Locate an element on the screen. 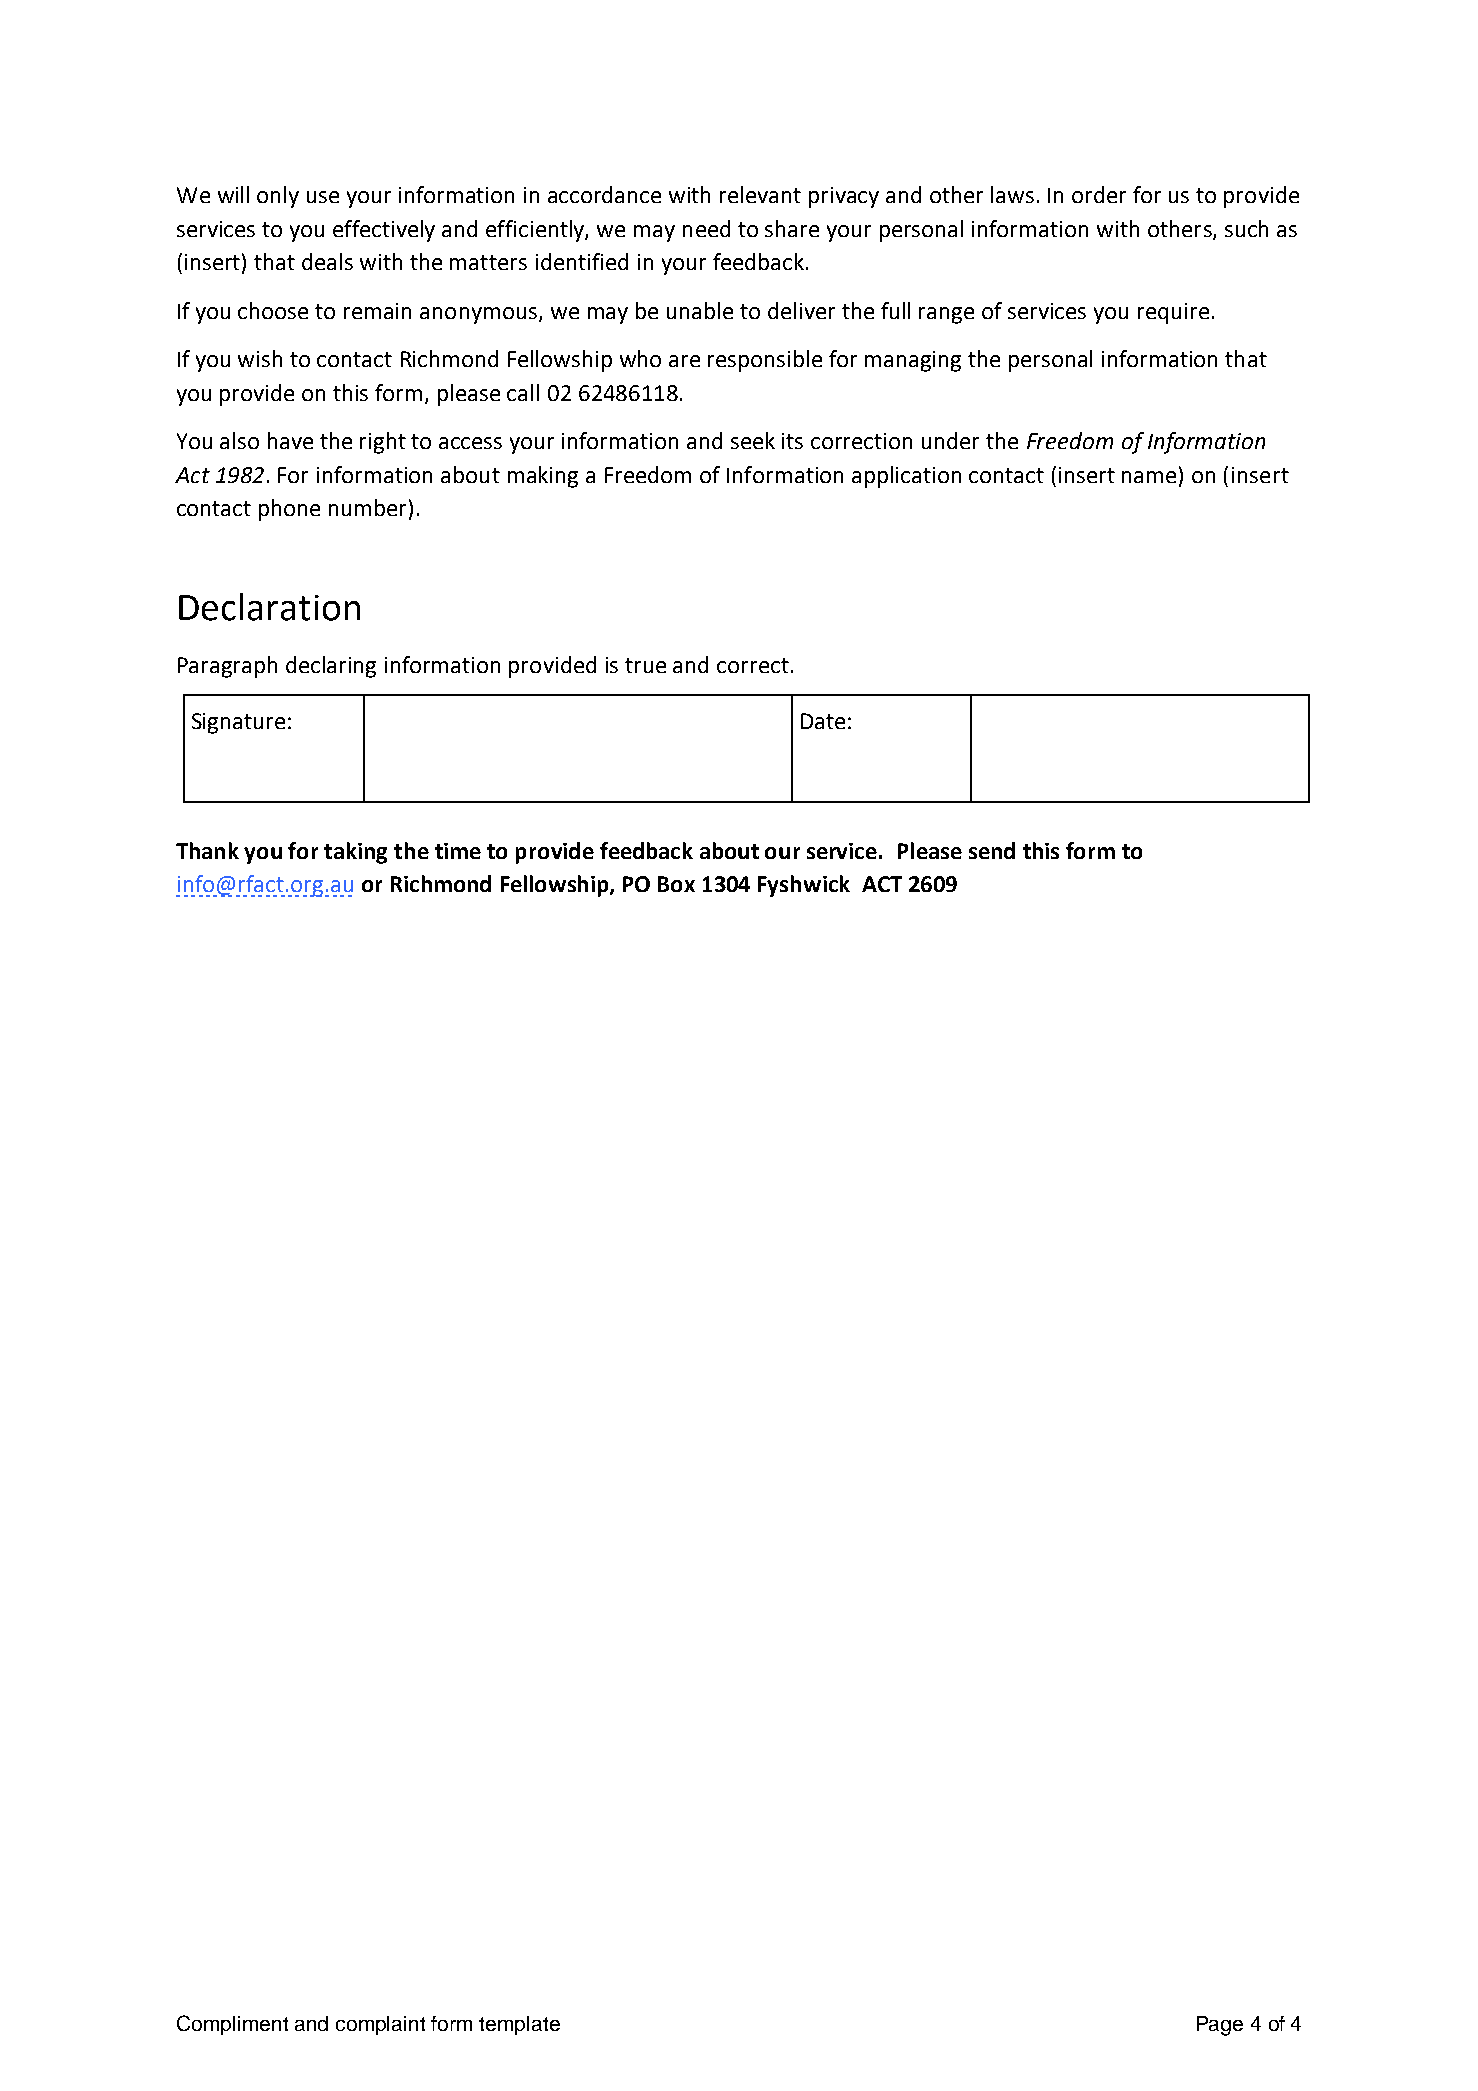 Image resolution: width=1478 pixels, height=2091 pixels. send is located at coordinates (992, 850).
